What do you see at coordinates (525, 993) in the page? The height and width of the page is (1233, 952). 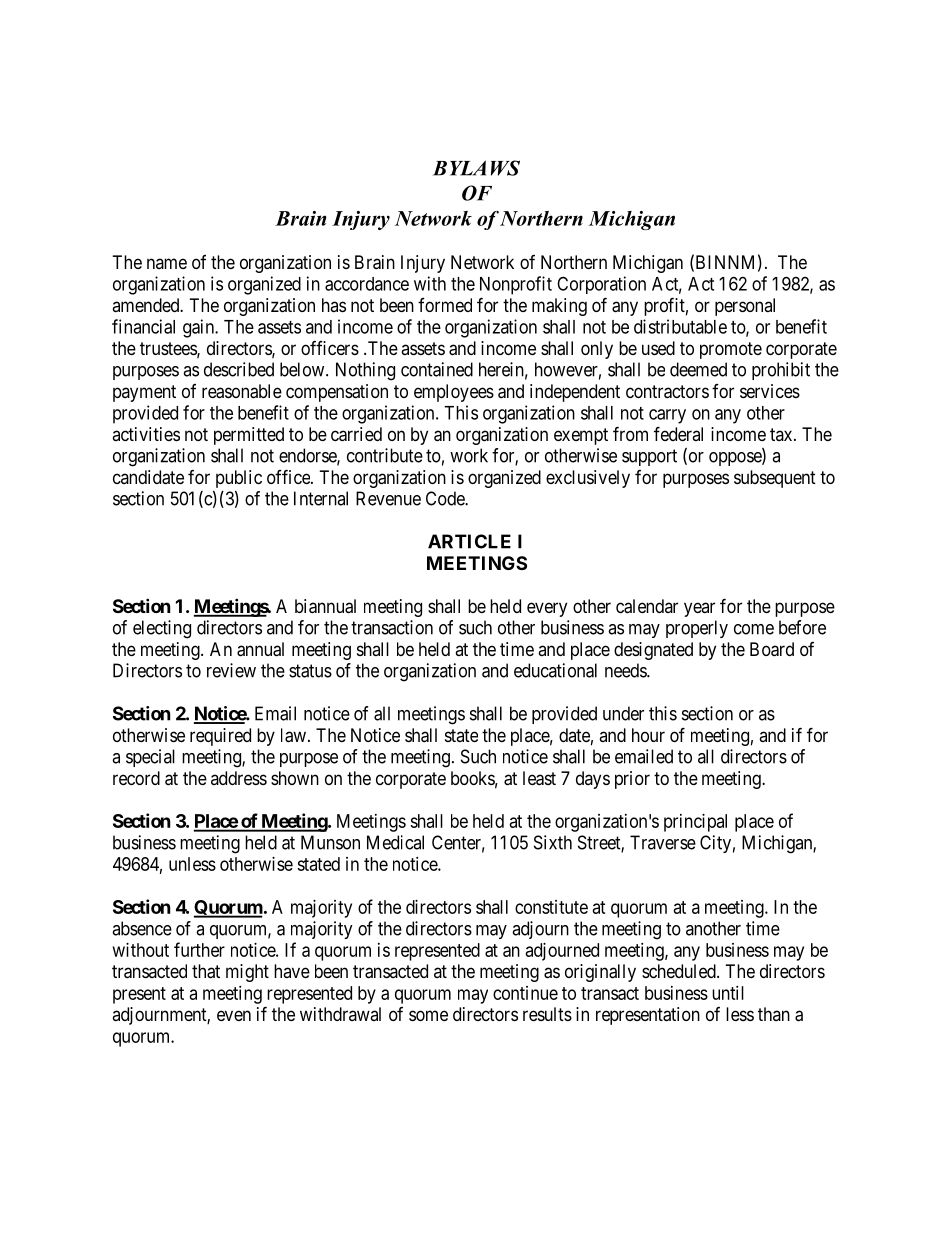 I see `continue` at bounding box center [525, 993].
